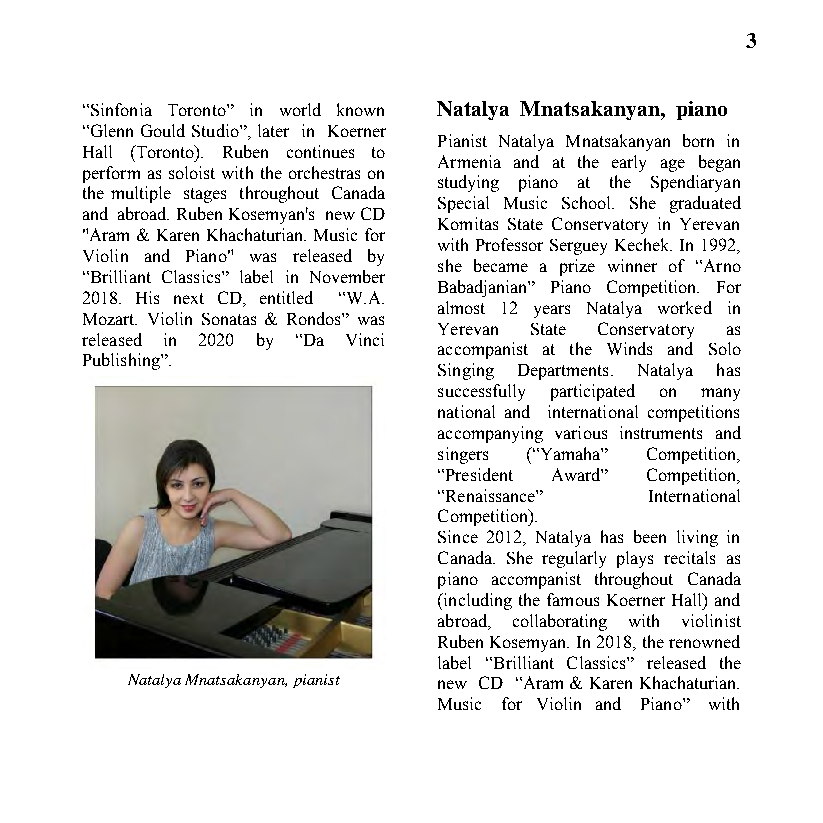  Describe the element at coordinates (629, 348) in the screenshot. I see `Winds` at that location.
